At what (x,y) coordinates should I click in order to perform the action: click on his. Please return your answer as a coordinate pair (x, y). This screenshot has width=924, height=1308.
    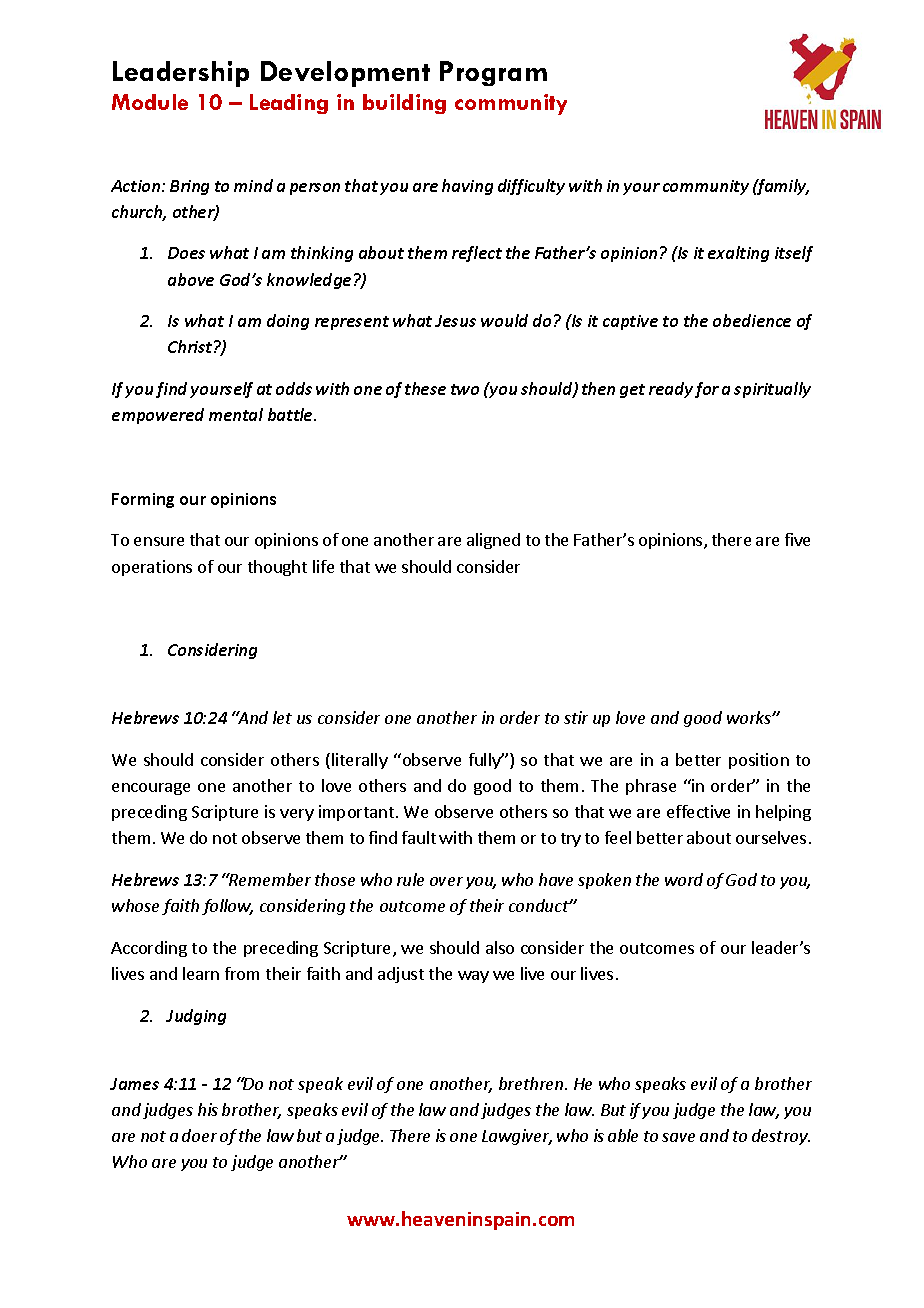
    Looking at the image, I should click on (208, 1109).
